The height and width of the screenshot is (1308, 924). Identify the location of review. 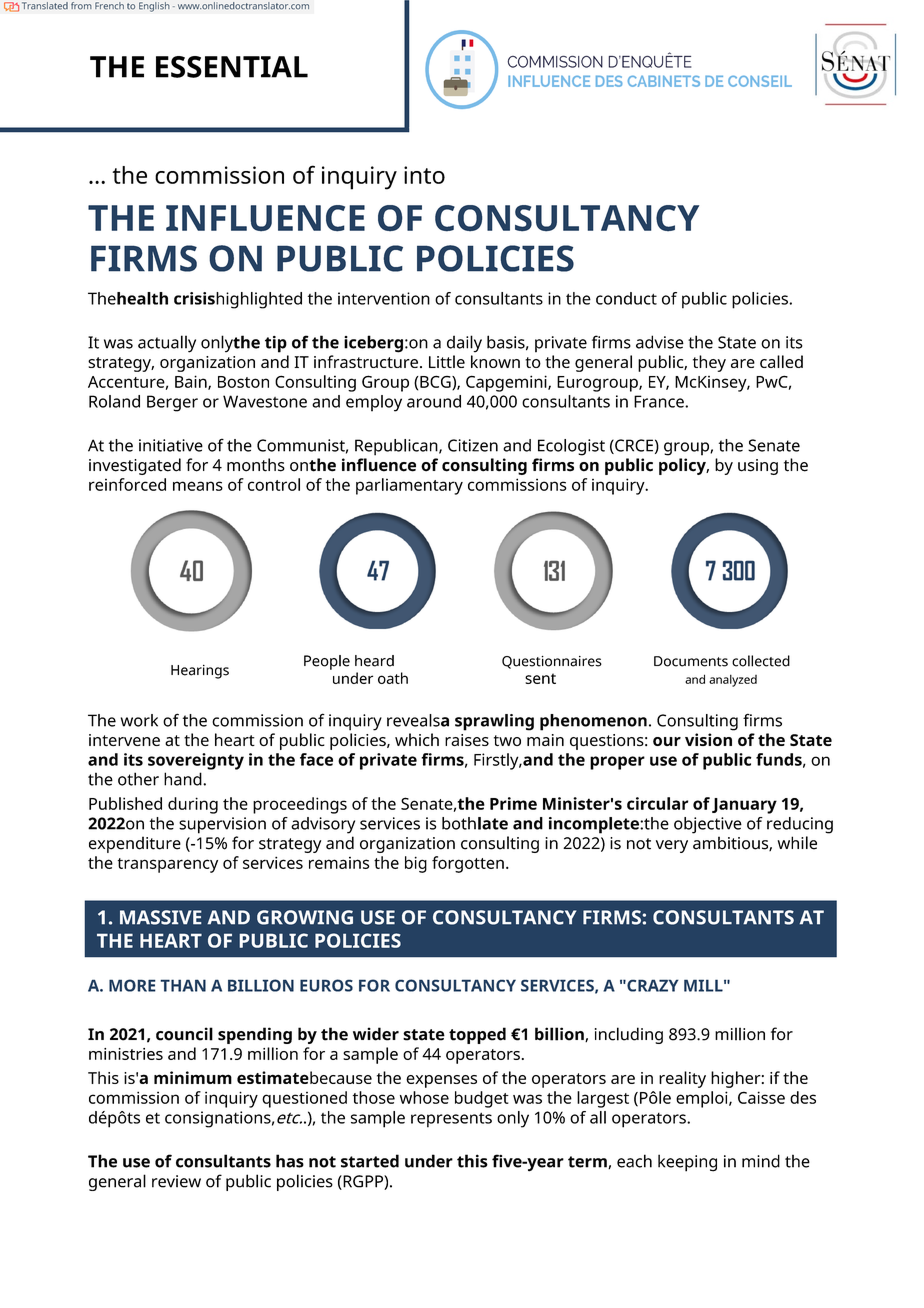
(176, 1181).
